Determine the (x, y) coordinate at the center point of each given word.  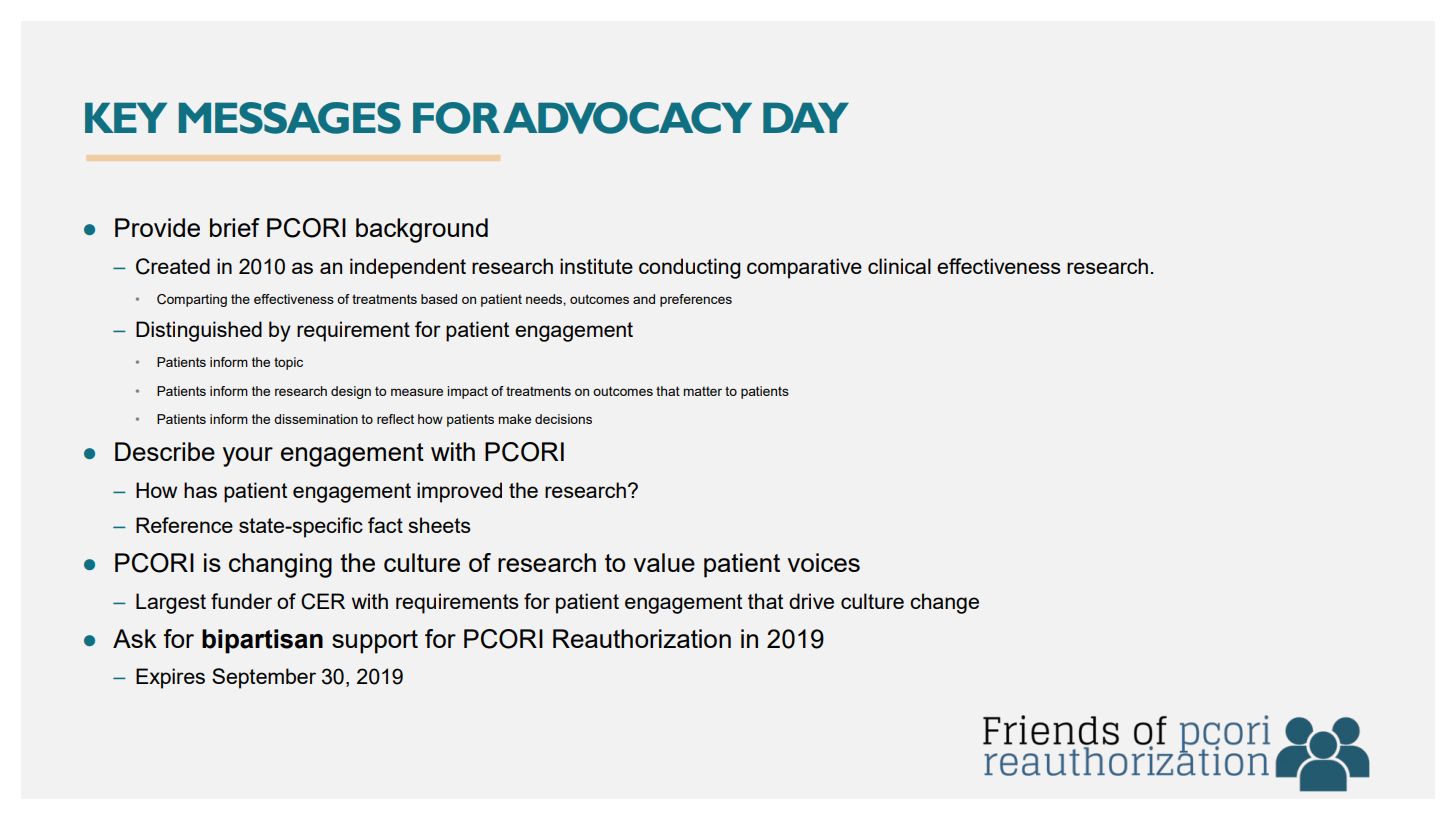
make (514, 419)
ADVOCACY (627, 118)
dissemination (316, 419)
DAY (806, 117)
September (264, 678)
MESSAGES (290, 118)
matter (702, 391)
